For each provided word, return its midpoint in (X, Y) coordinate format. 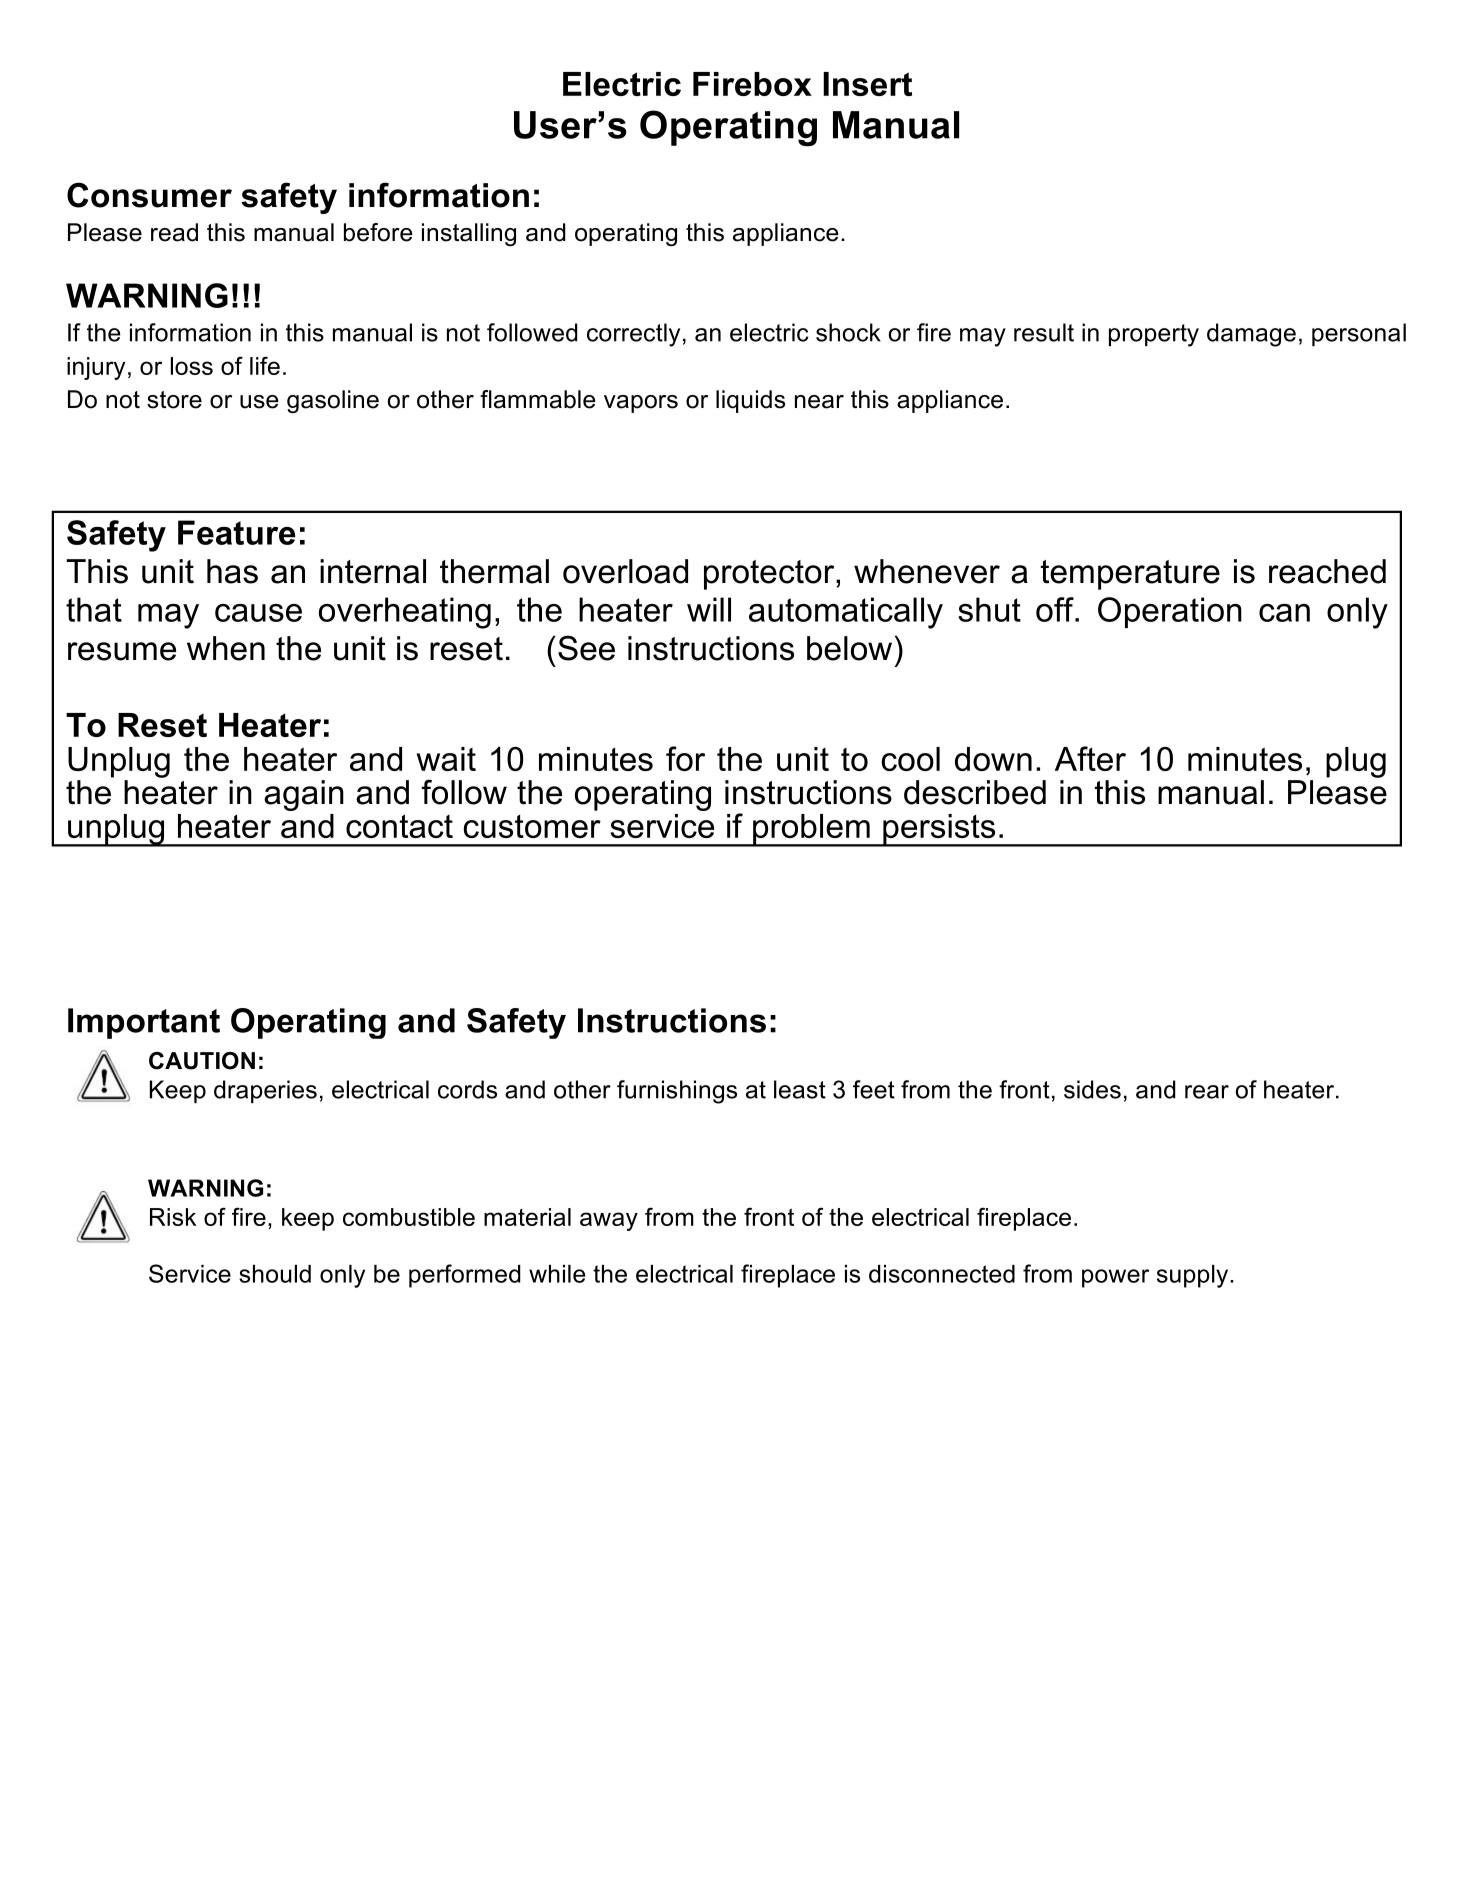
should (275, 1274)
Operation (1170, 612)
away (609, 1221)
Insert (867, 84)
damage (1251, 335)
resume (122, 651)
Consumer (149, 195)
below (849, 648)
